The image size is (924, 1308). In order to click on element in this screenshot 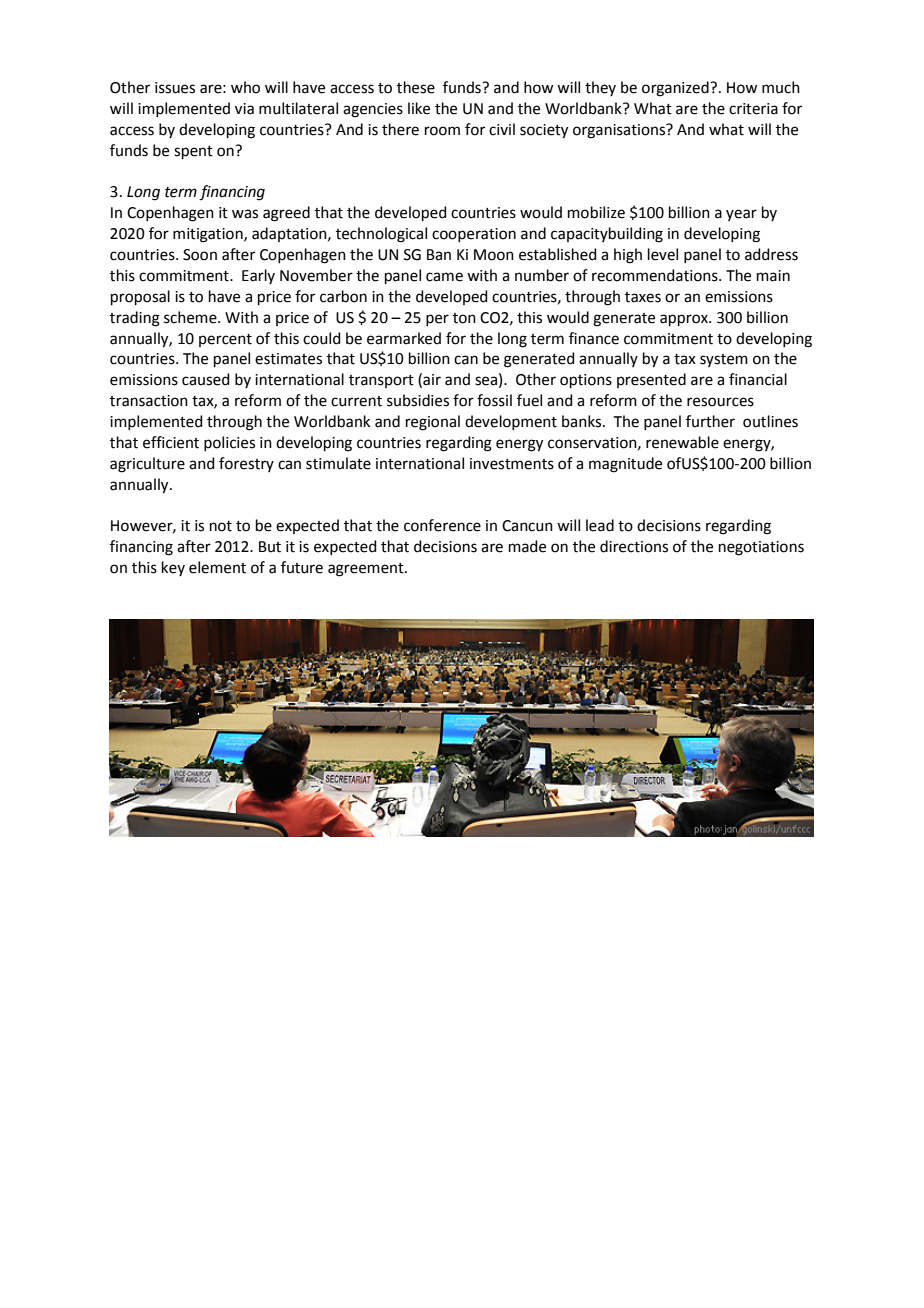, I will do `click(217, 567)`.
